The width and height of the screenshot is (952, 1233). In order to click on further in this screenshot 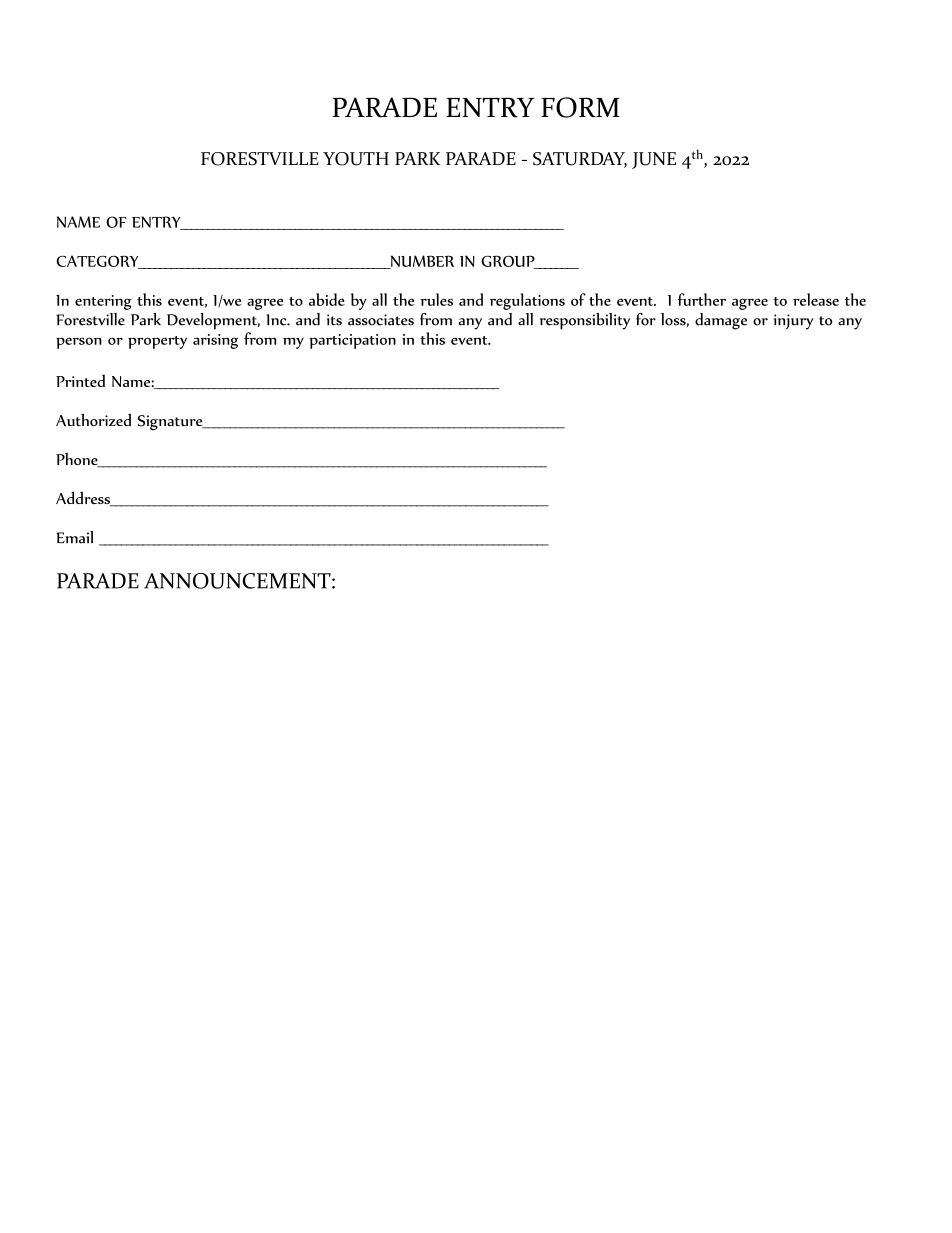, I will do `click(702, 299)`.
